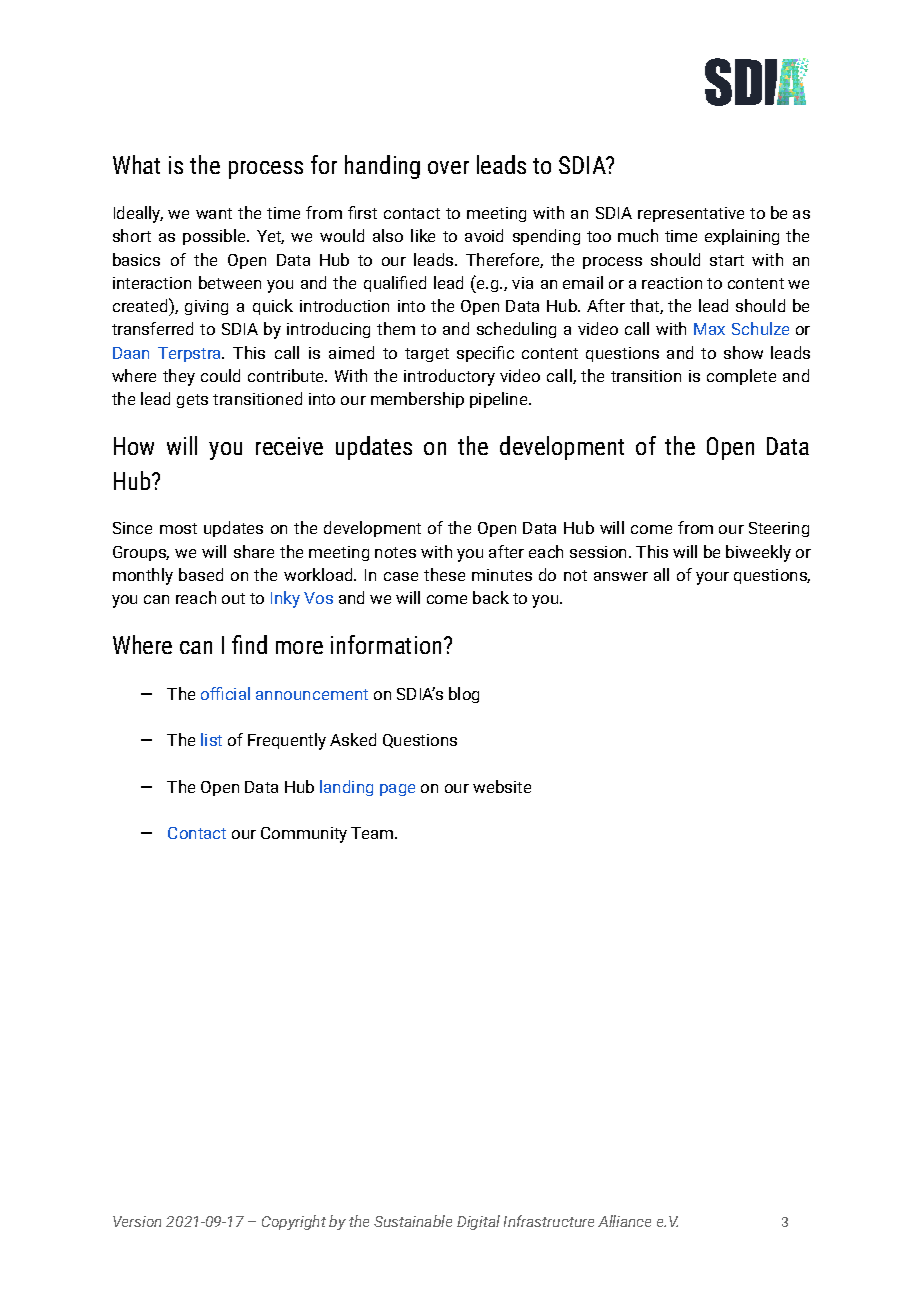  What do you see at coordinates (448, 167) in the screenshot?
I see `over` at bounding box center [448, 167].
